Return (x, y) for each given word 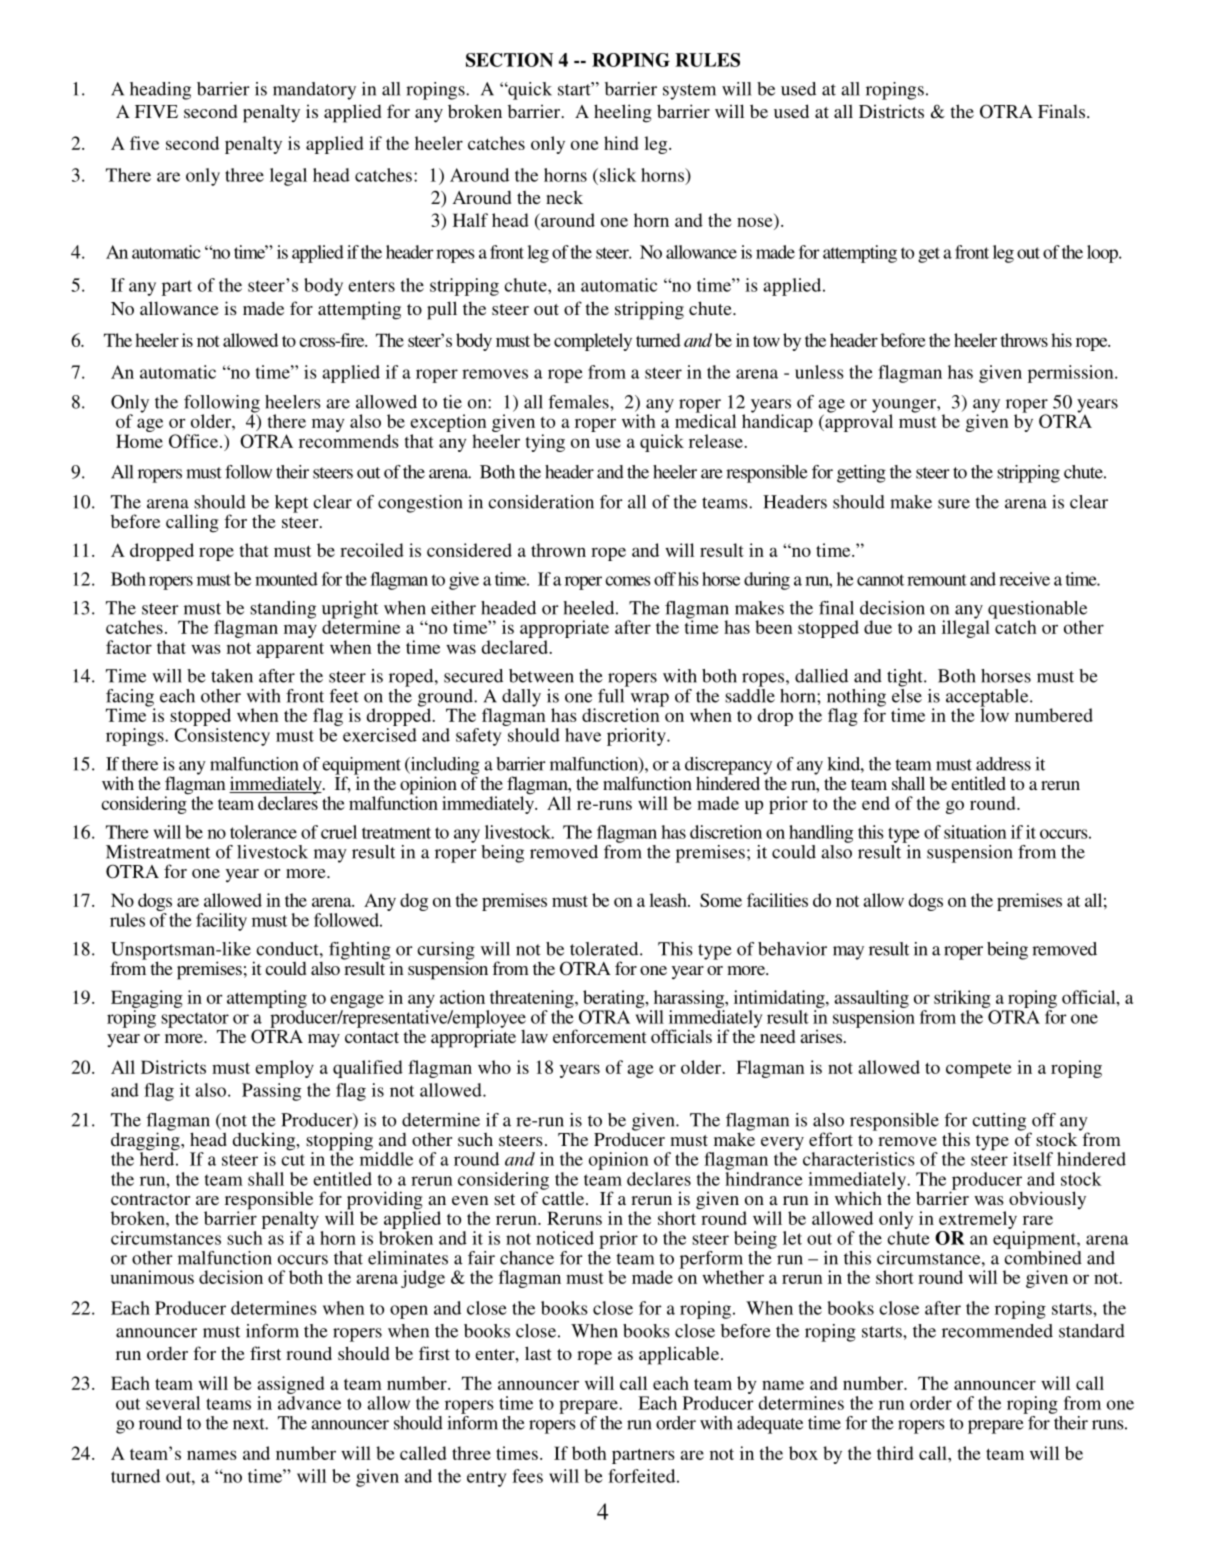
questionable (1037, 611)
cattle (564, 1197)
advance (309, 1403)
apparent (290, 650)
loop (1103, 254)
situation (975, 832)
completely (593, 342)
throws (1024, 340)
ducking (265, 1142)
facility (221, 922)
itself (1033, 1159)
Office (195, 441)
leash (669, 900)
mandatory (314, 91)
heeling (622, 113)
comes (628, 581)
